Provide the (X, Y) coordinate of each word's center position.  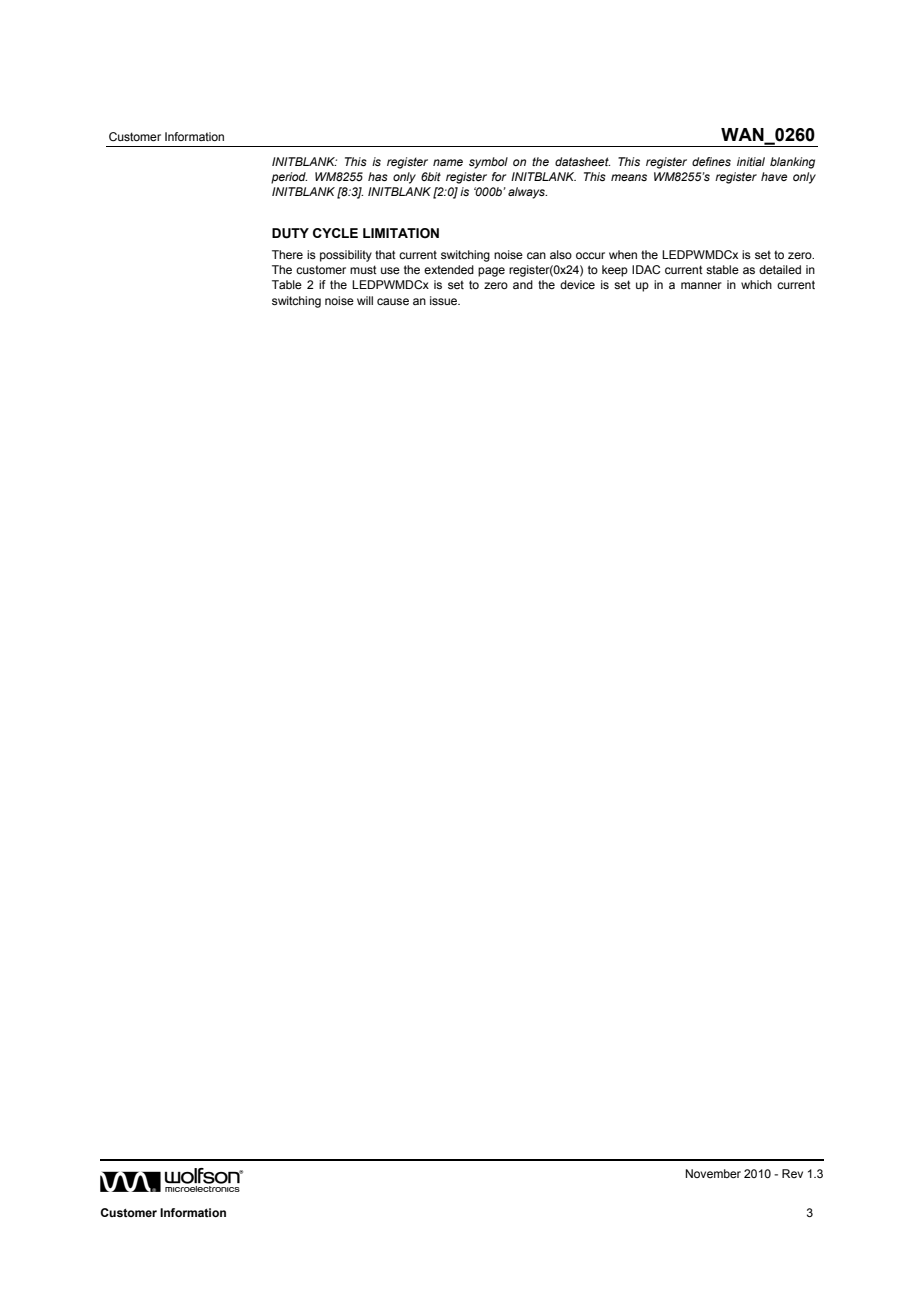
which (756, 284)
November (713, 1173)
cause (393, 301)
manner (701, 285)
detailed (780, 269)
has (378, 176)
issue (445, 300)
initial (751, 161)
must (363, 269)
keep (615, 271)
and (523, 284)
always (527, 193)
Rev (792, 1173)
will (365, 300)
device (577, 284)
